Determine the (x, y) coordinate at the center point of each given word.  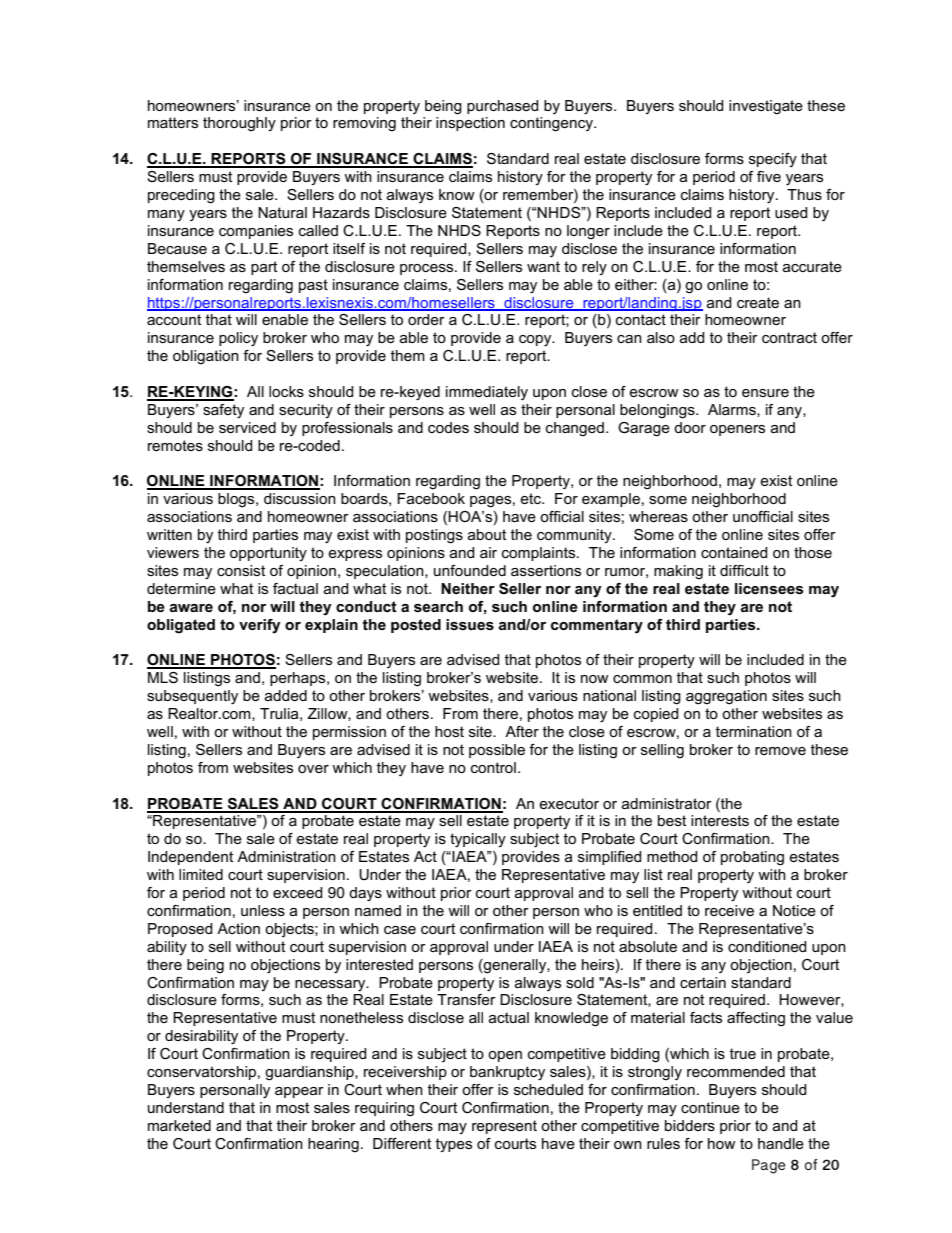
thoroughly (239, 124)
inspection (470, 124)
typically (478, 840)
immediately (487, 393)
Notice (794, 910)
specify (773, 160)
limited (201, 874)
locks (286, 391)
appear (299, 1092)
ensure (765, 393)
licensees (769, 588)
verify (260, 626)
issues (470, 624)
